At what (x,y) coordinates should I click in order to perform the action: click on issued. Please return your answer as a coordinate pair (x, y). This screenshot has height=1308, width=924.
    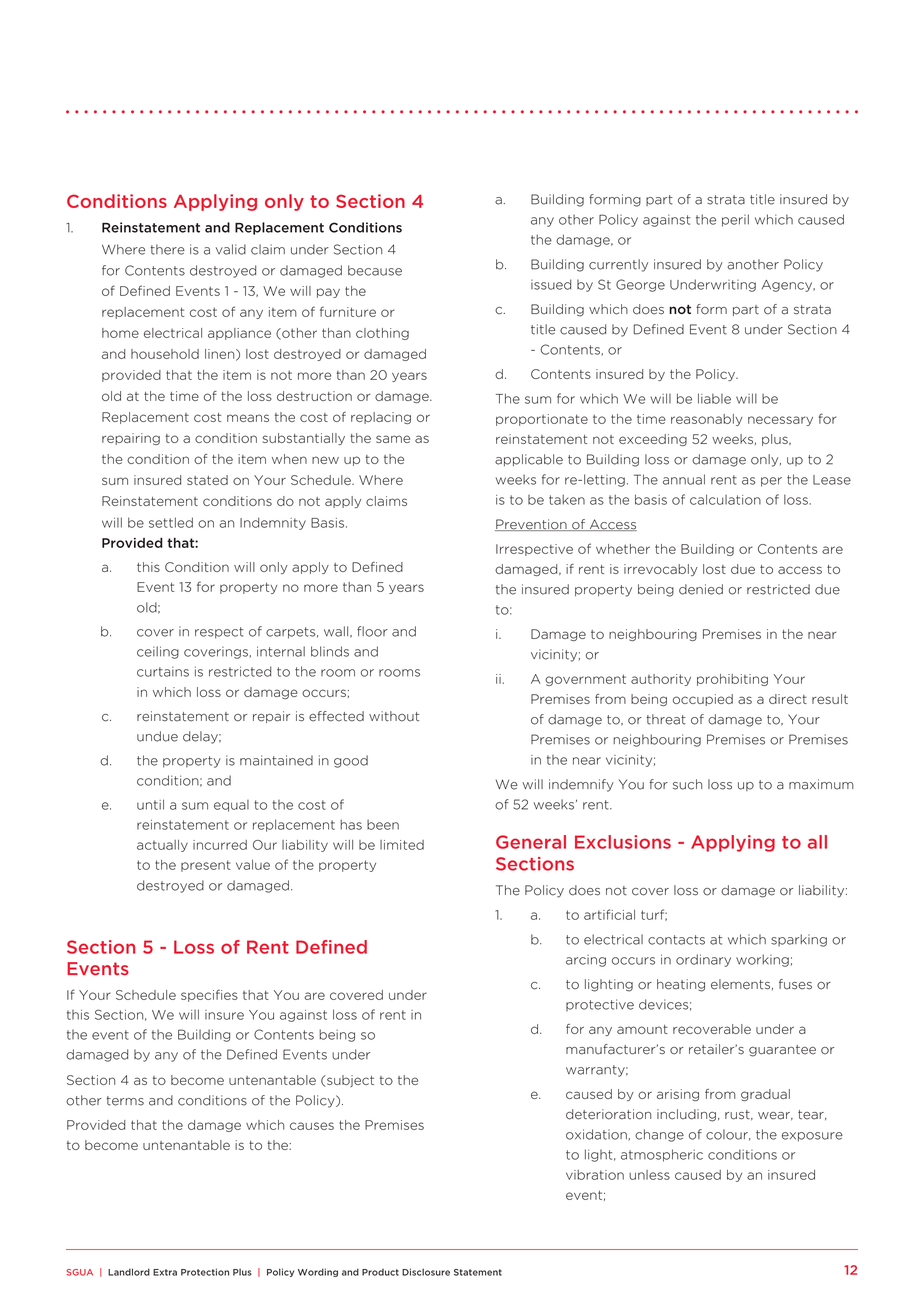
    Looking at the image, I should click on (551, 284).
